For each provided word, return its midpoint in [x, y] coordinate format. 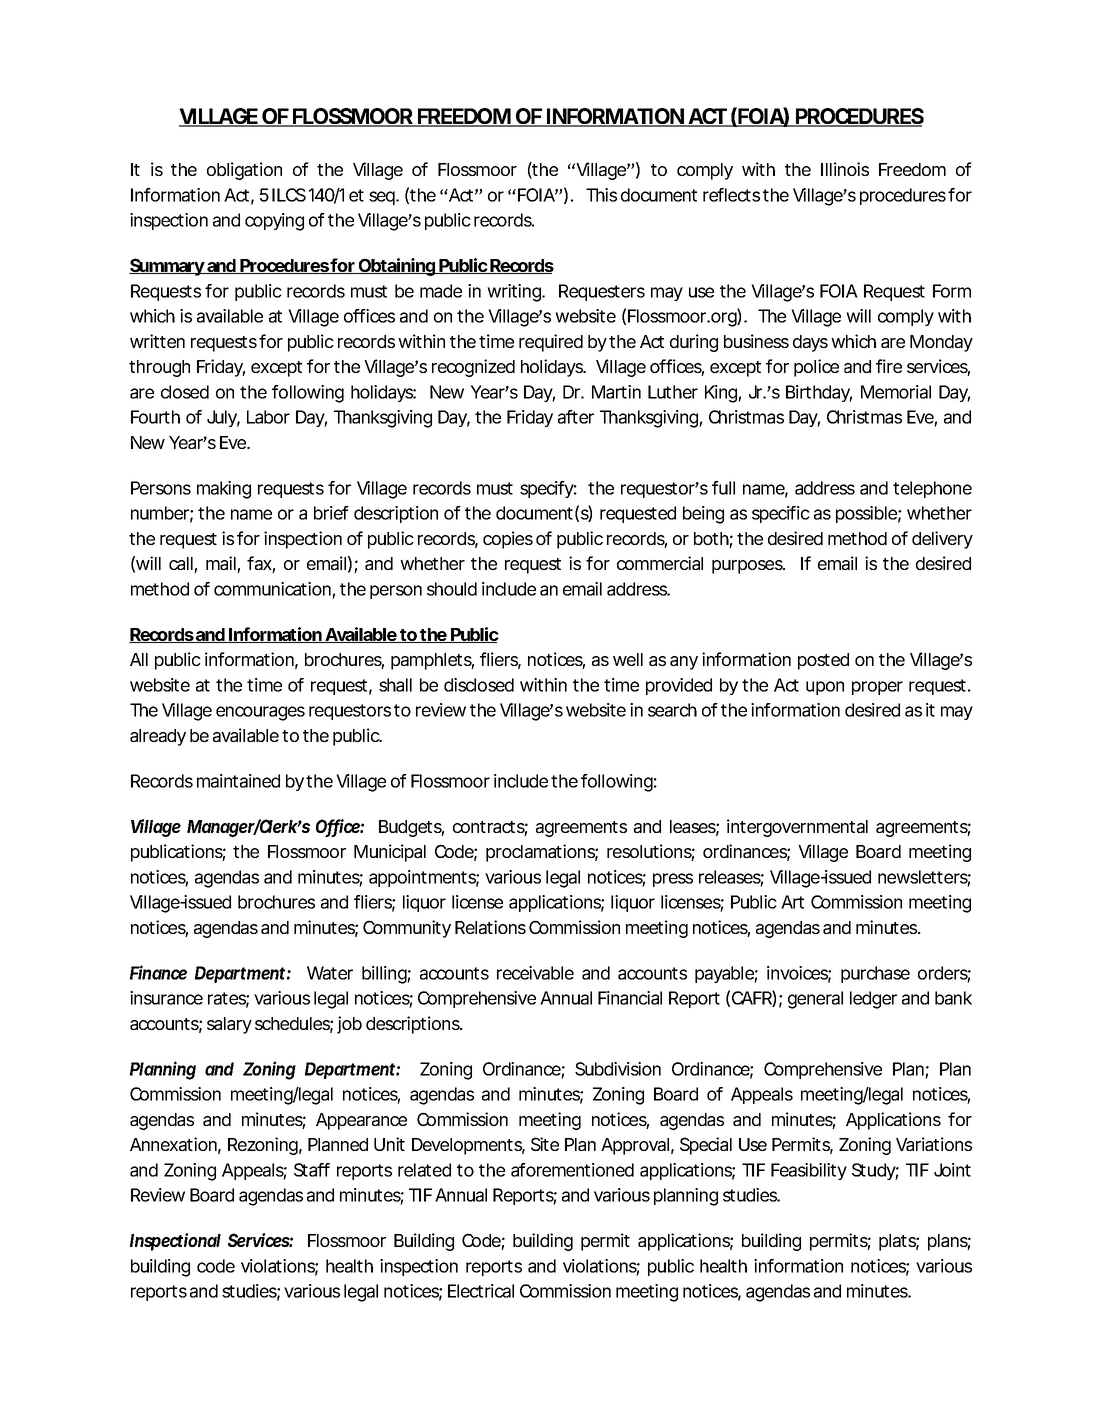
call [182, 565]
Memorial [896, 392]
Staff [312, 1170]
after [576, 417]
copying [274, 222]
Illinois [845, 169]
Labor [268, 417]
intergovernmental [797, 828]
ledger [873, 1000]
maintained [238, 781]
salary [229, 1025]
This [601, 195]
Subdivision [618, 1069]
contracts [490, 828]
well [628, 659]
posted [823, 661]
